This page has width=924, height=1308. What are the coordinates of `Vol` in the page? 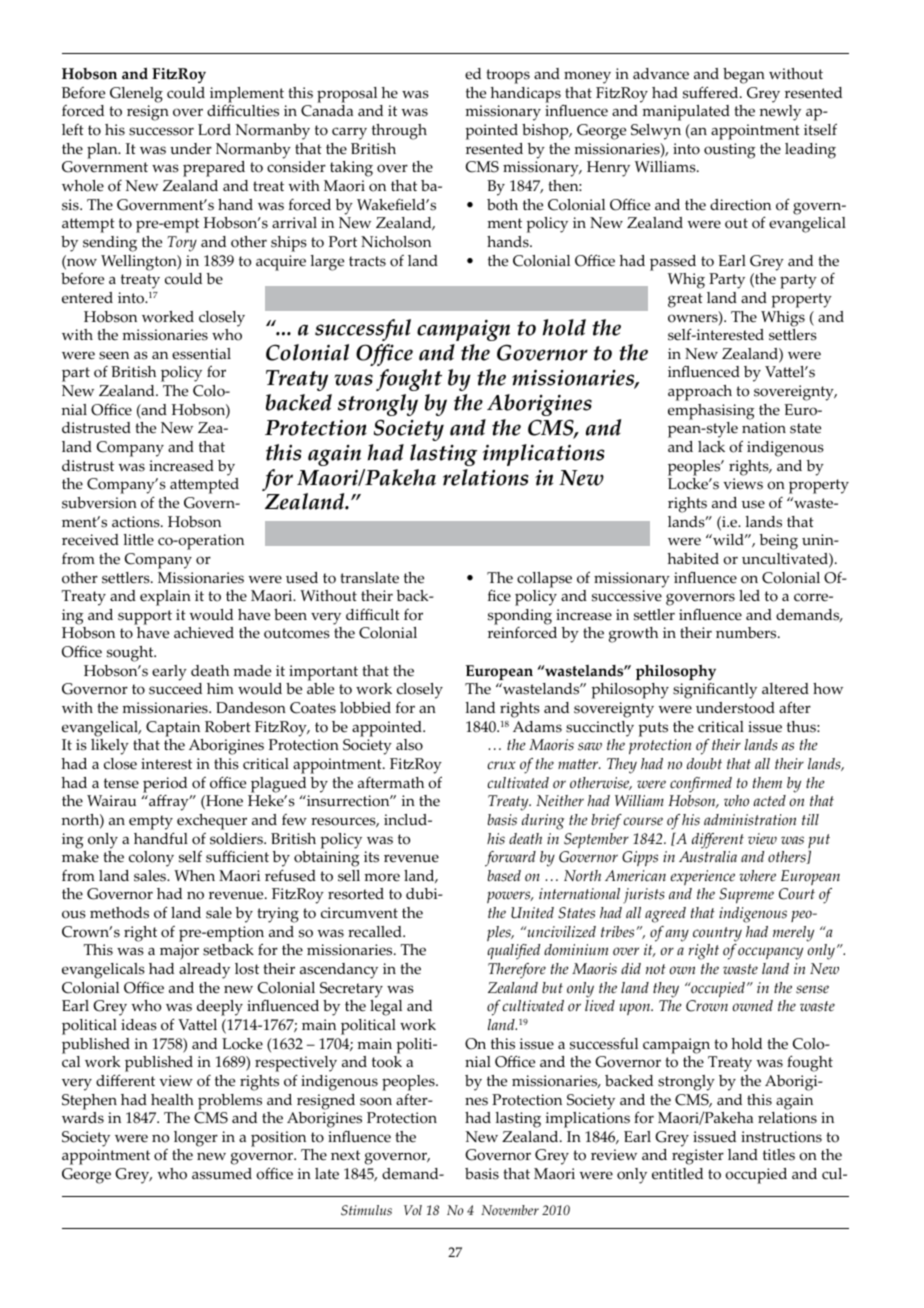 It's located at (413, 1210).
